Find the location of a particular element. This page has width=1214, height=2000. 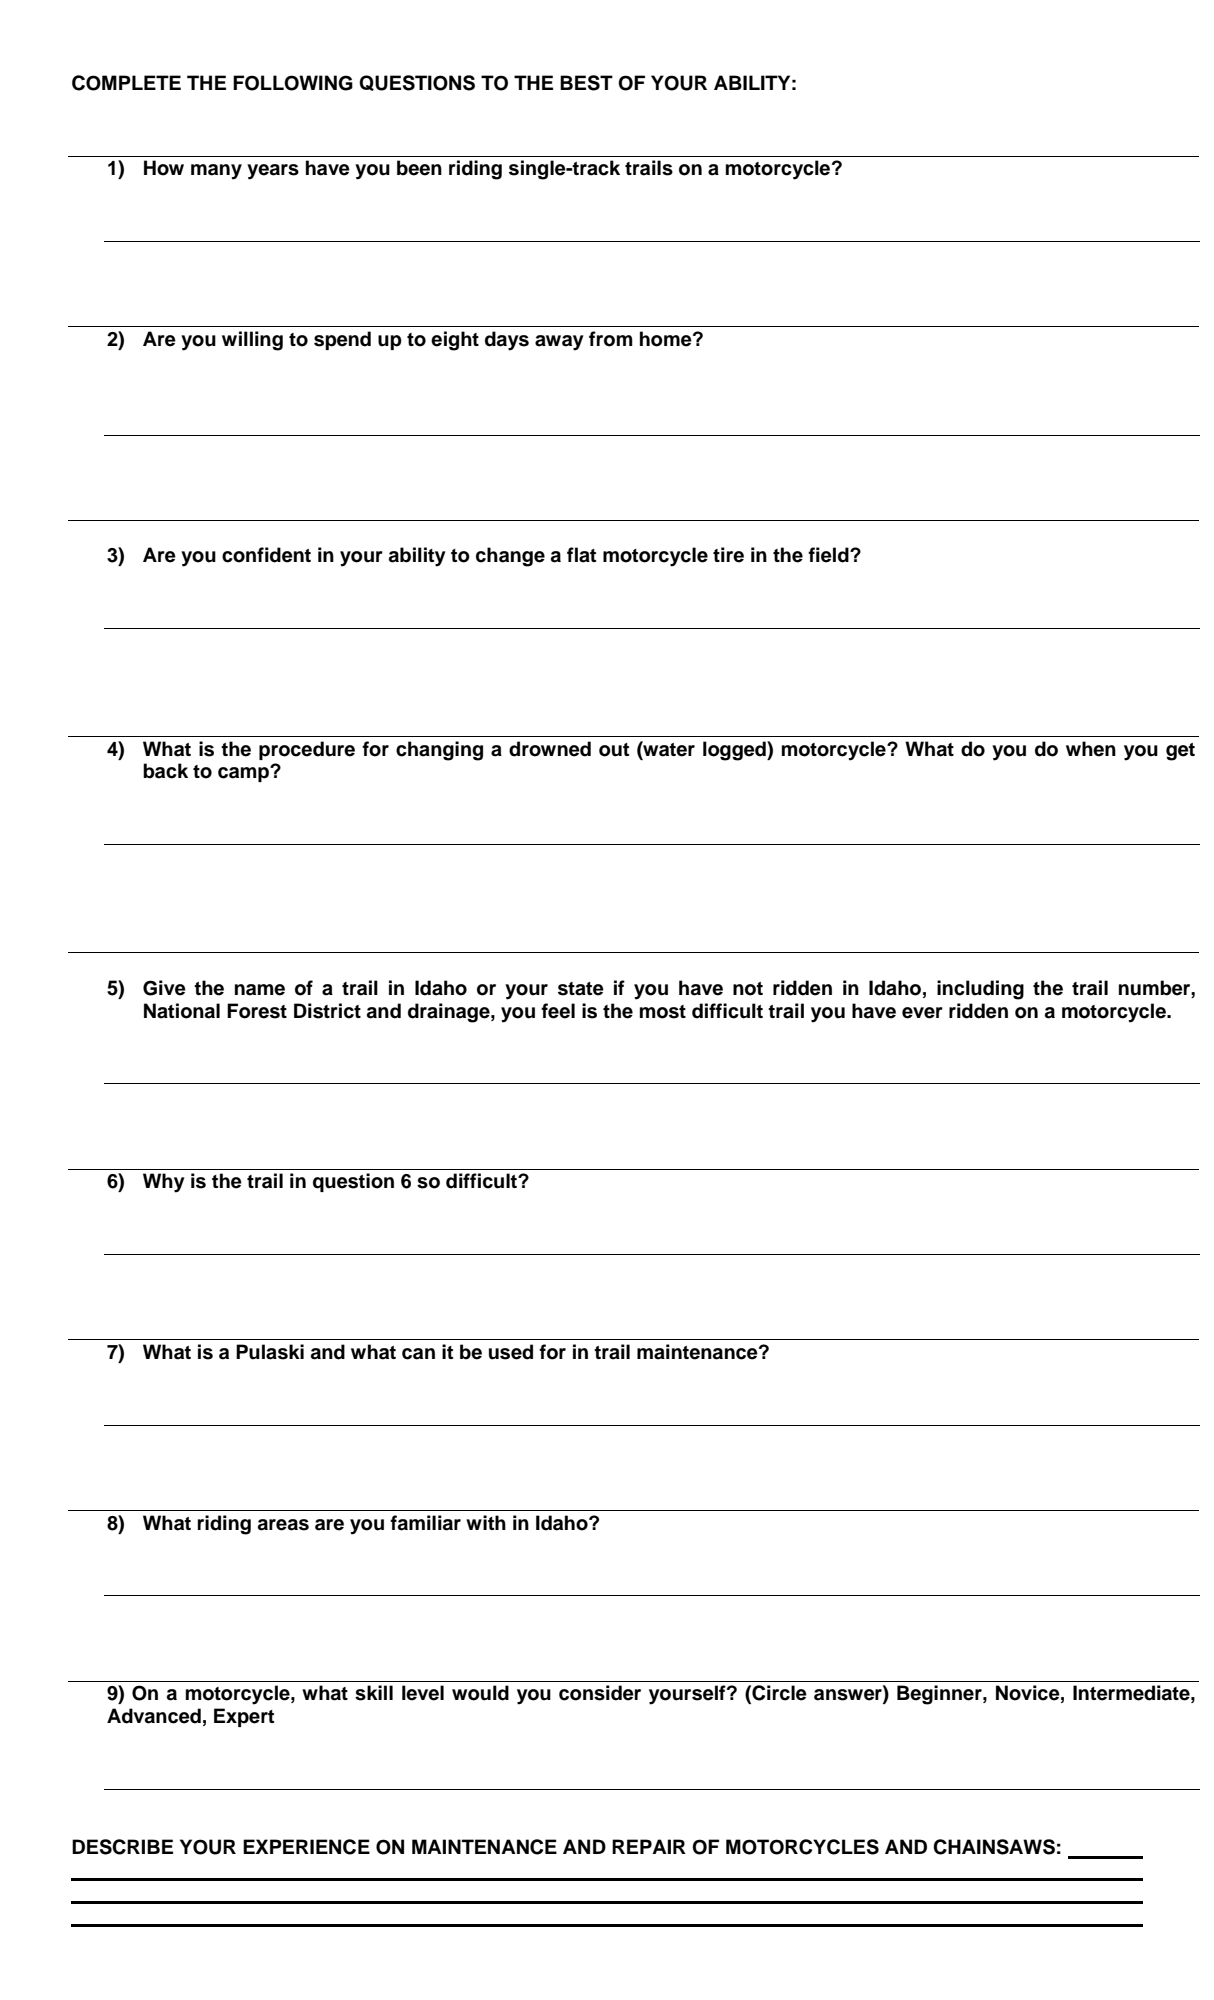

most is located at coordinates (663, 1012).
